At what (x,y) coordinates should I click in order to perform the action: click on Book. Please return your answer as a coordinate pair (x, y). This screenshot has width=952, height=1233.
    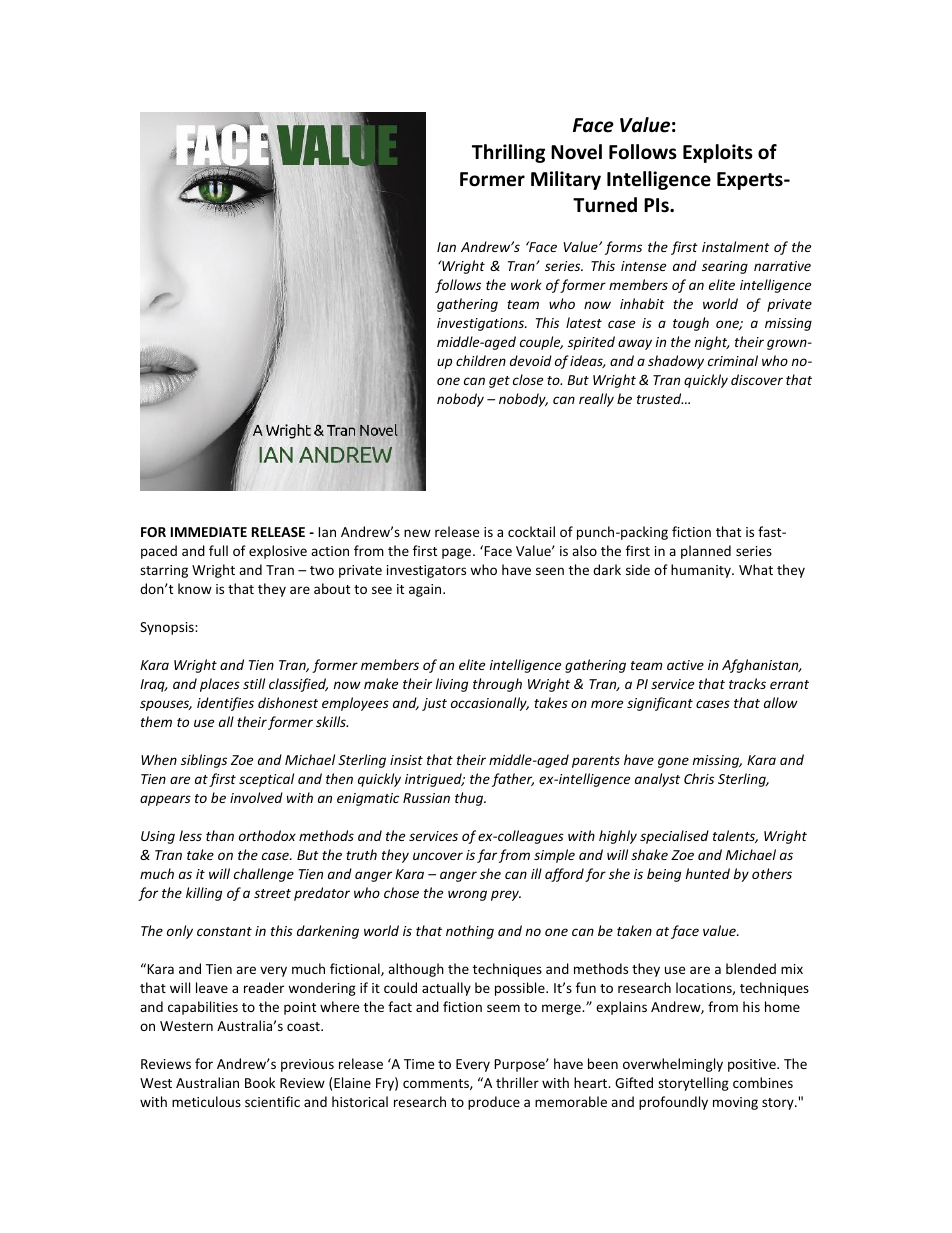
    Looking at the image, I should click on (260, 1082).
